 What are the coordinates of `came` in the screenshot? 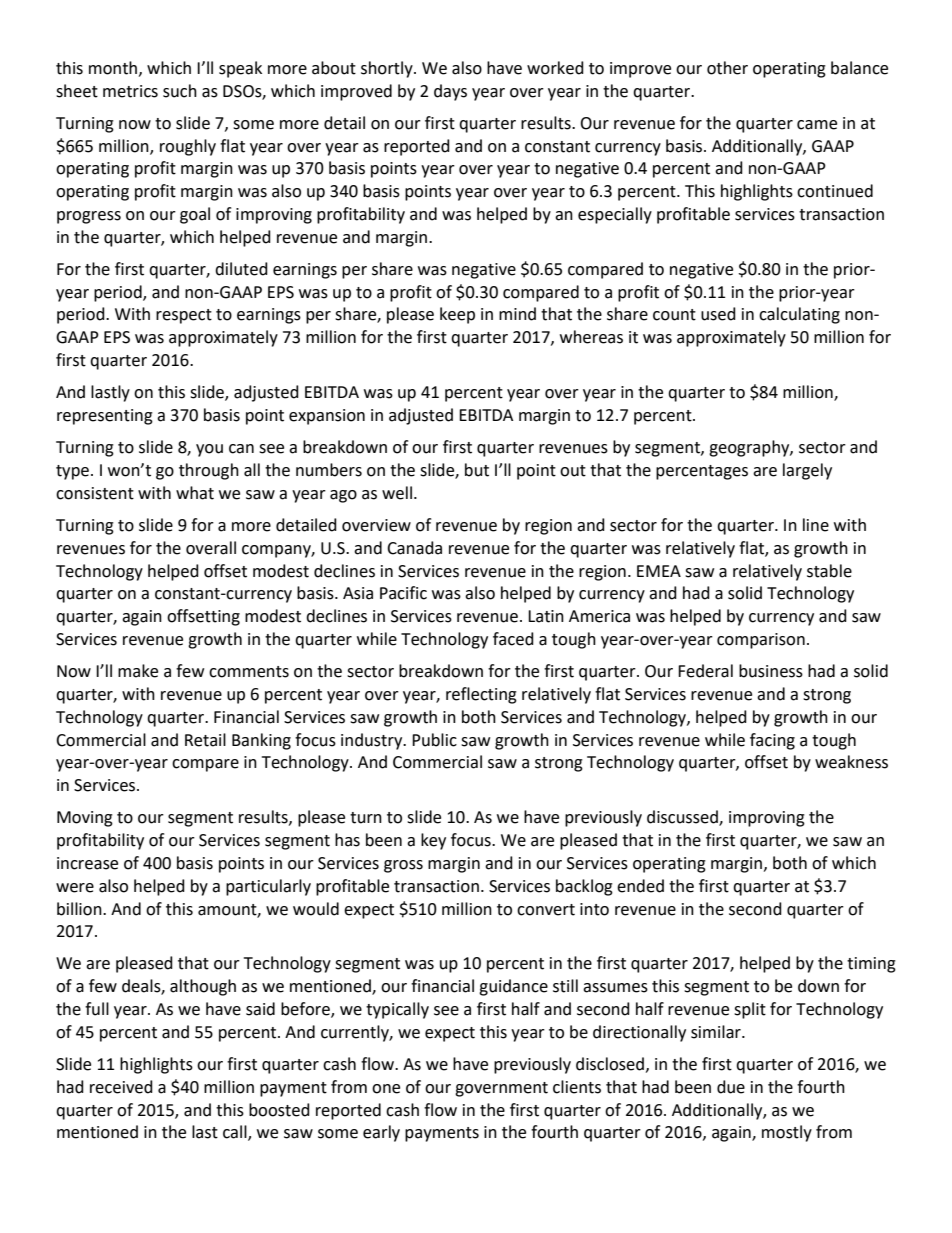 It's located at (817, 125).
